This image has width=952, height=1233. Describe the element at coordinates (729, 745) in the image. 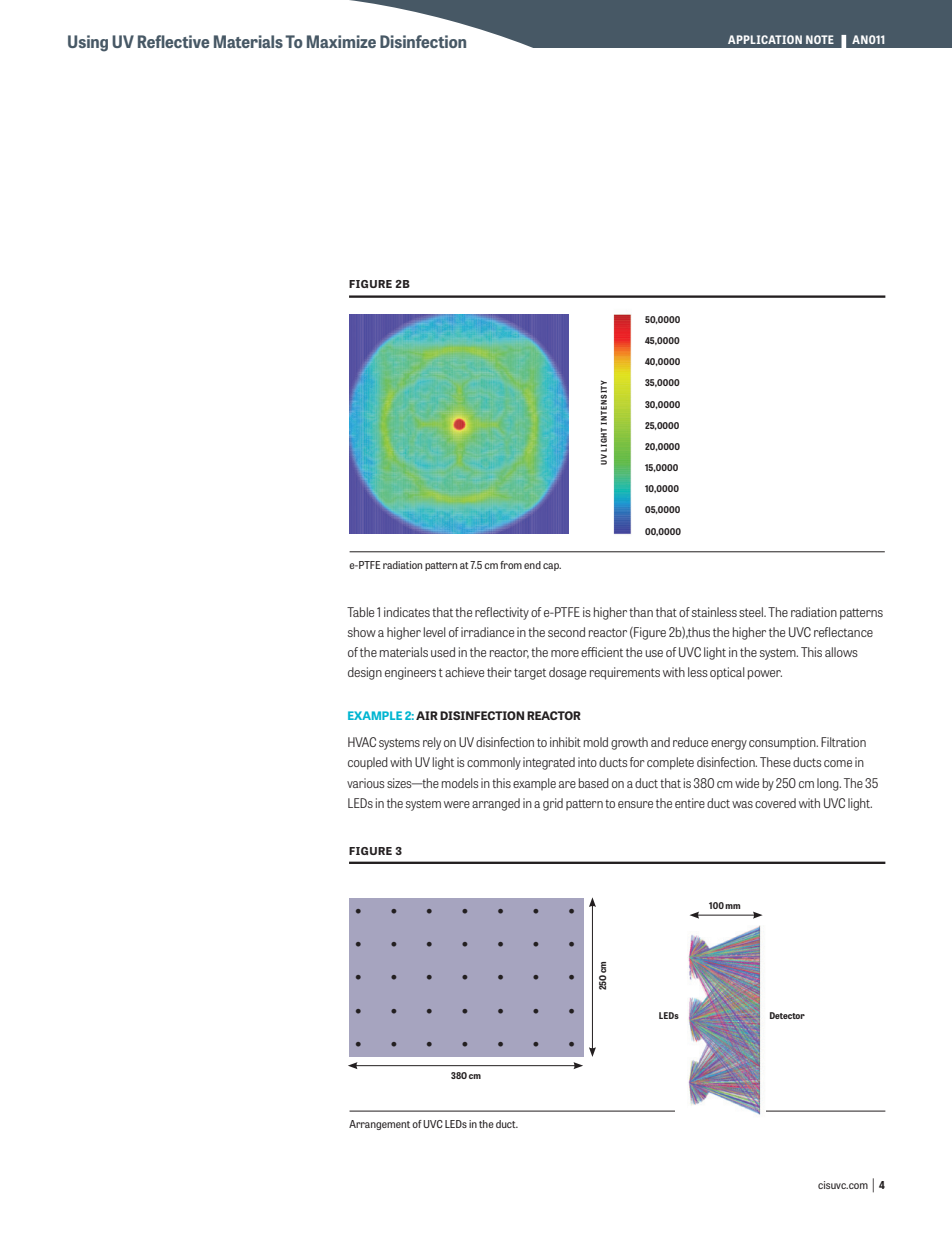

I see `energy` at that location.
